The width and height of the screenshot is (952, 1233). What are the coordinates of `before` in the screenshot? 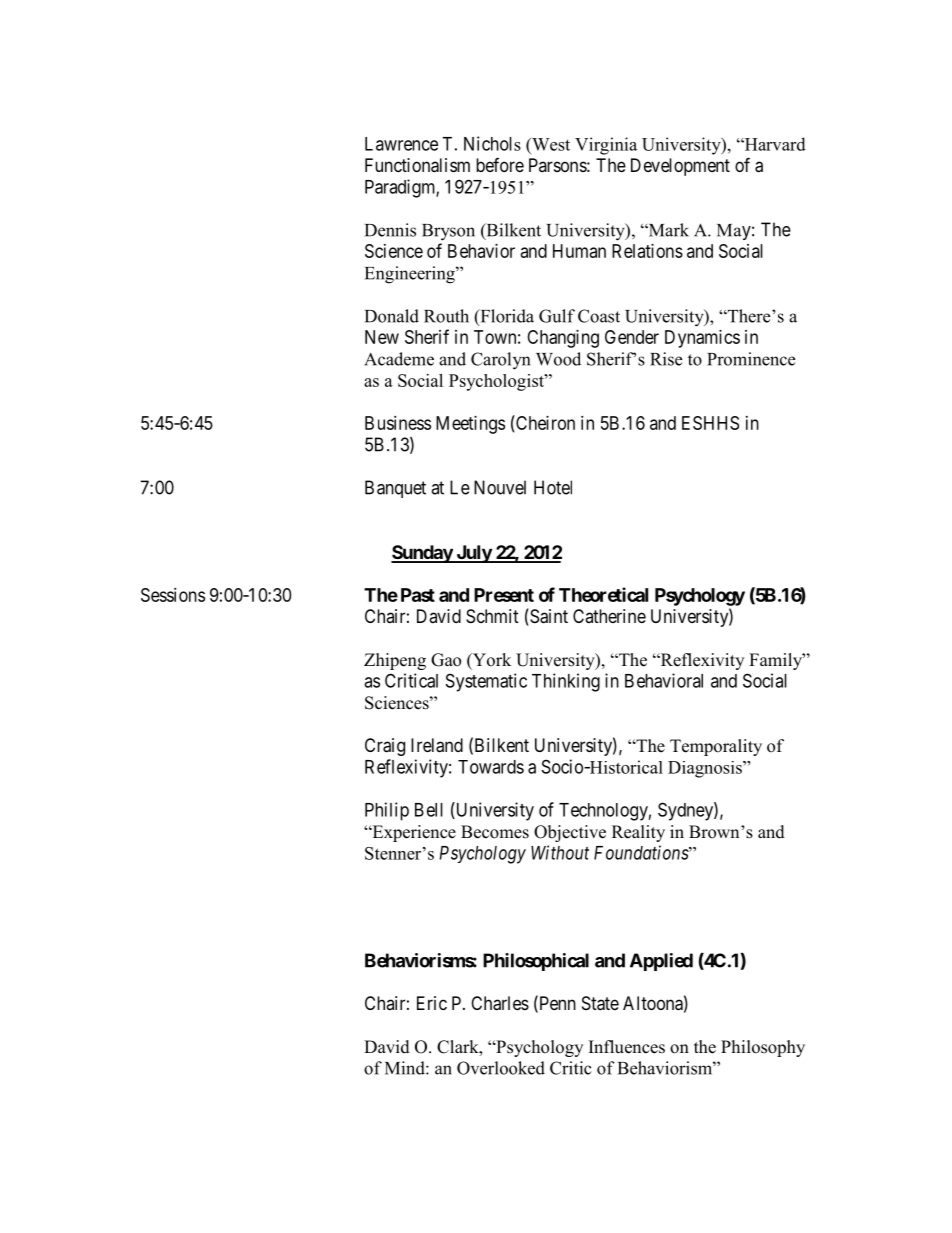 It's located at (500, 165).
